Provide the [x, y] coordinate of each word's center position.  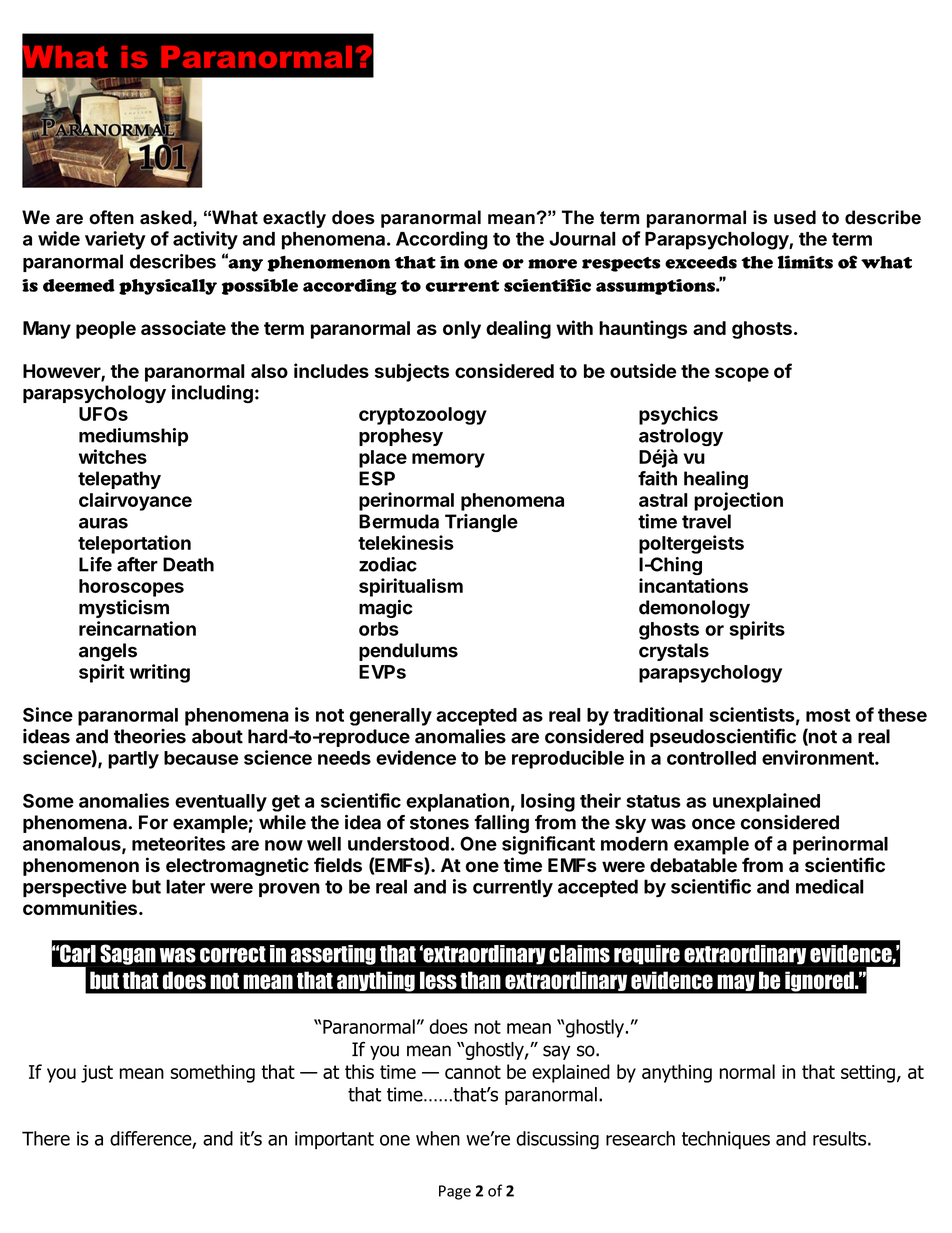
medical [830, 886]
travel [706, 521]
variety [115, 240]
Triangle [481, 523]
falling [501, 824]
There [46, 1138]
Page [455, 1192]
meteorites [178, 843]
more [552, 264]
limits [805, 262]
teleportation [134, 544]
